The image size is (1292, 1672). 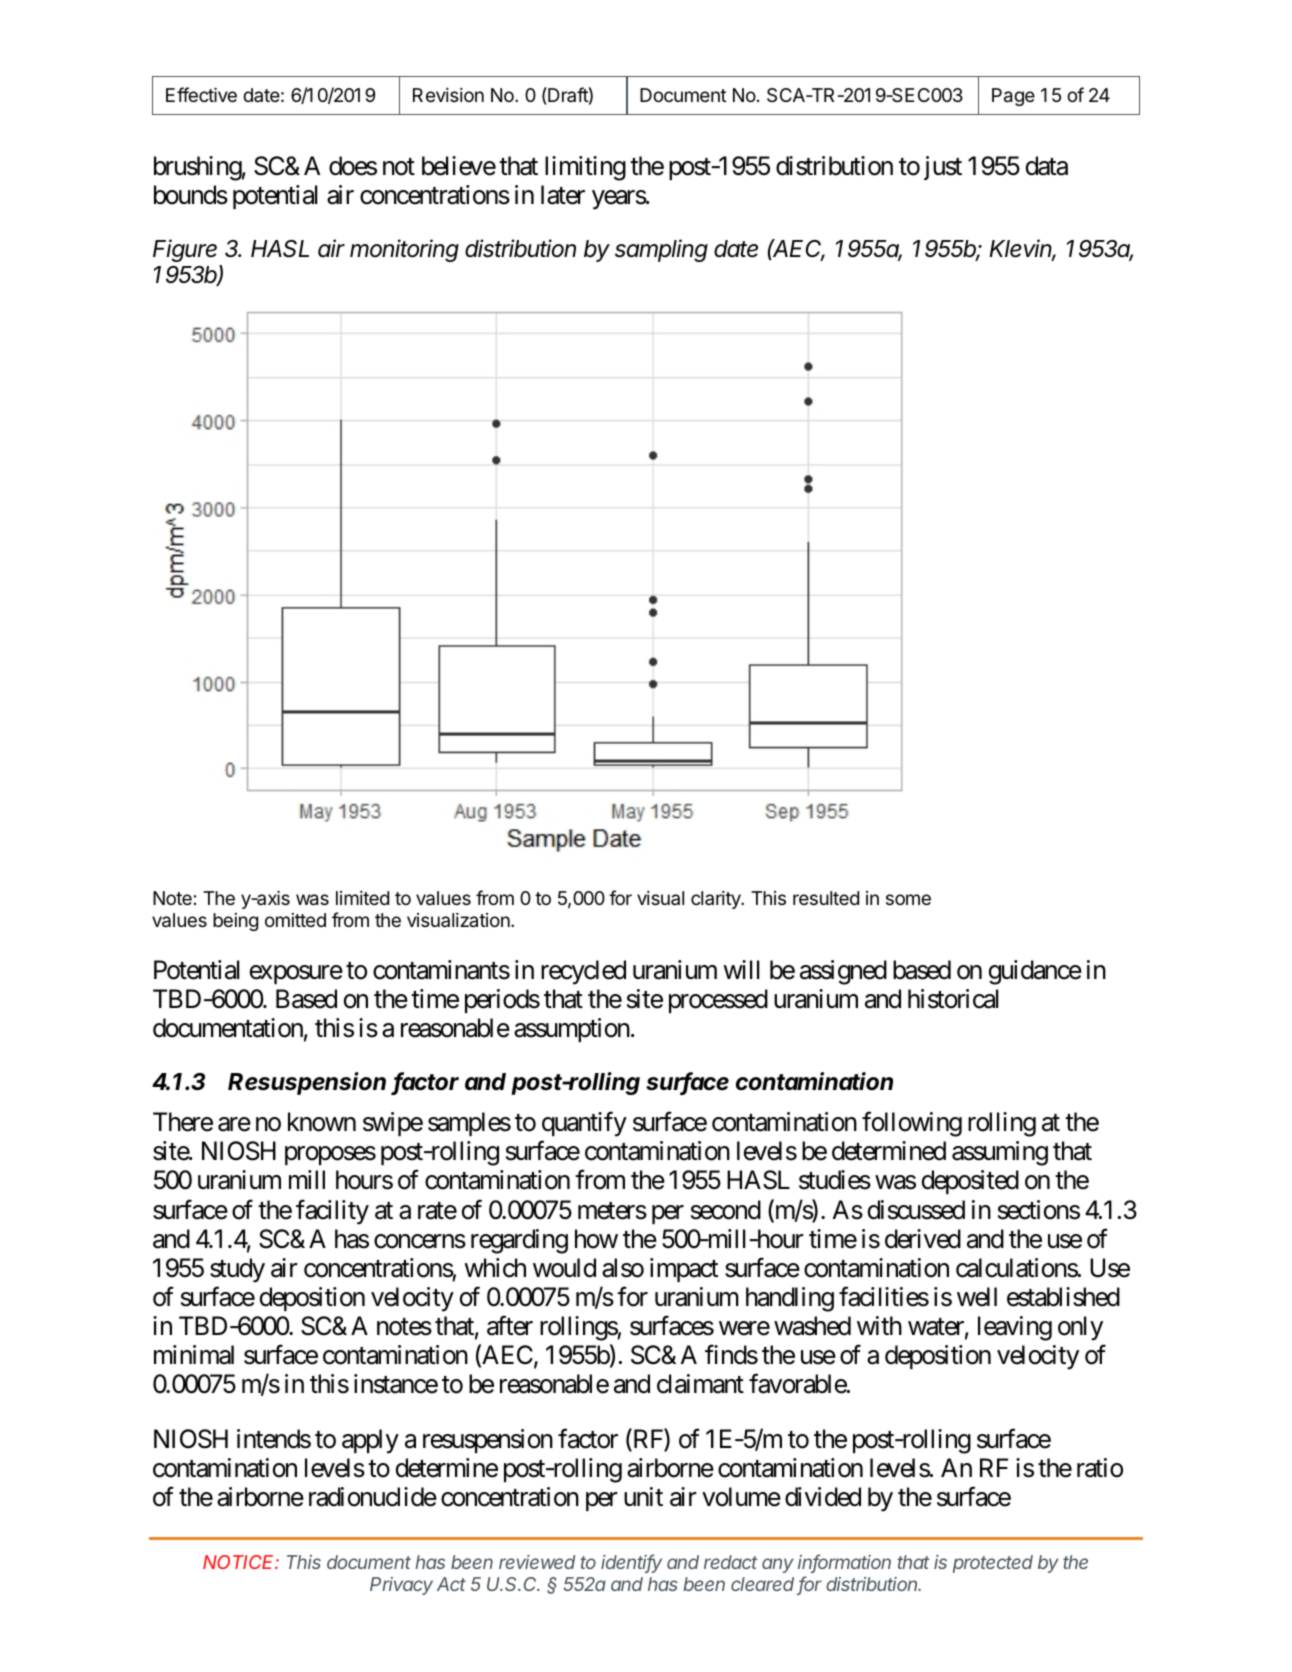 I want to click on just, so click(x=943, y=168).
